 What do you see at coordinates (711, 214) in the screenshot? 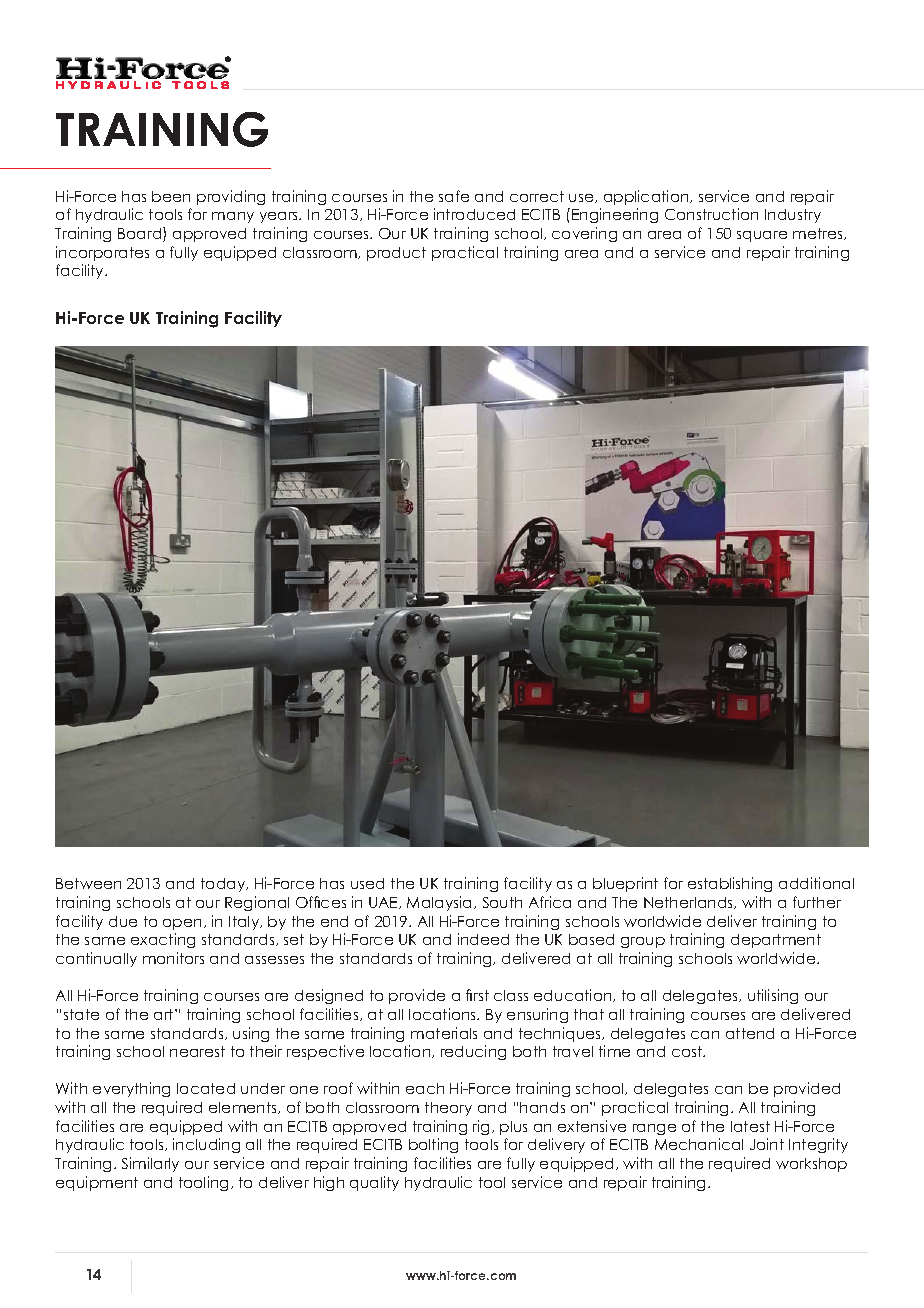
I see `Construction` at bounding box center [711, 214].
